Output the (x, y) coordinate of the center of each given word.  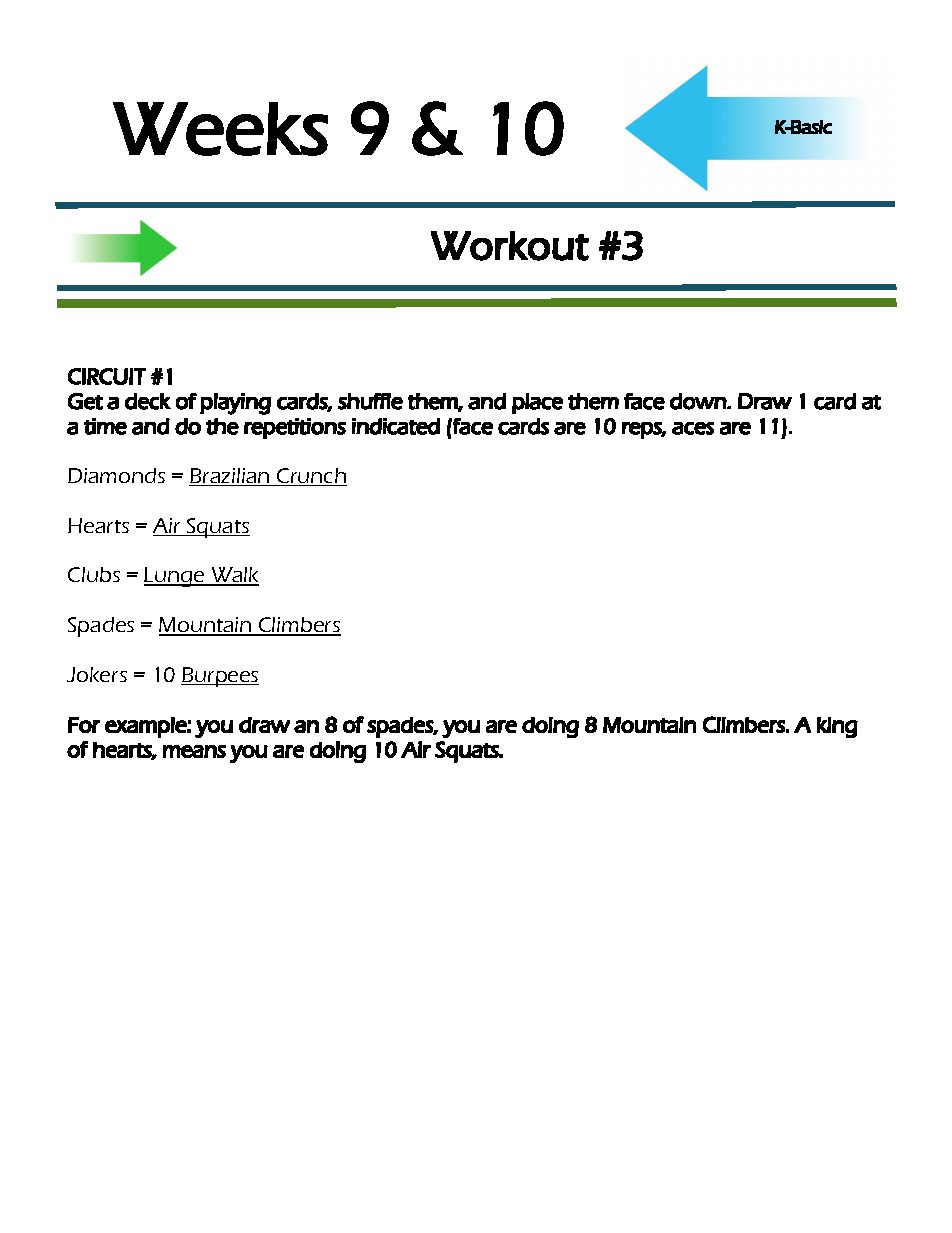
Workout (510, 246)
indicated (396, 426)
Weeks (220, 129)
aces (693, 428)
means (194, 751)
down (699, 401)
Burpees (220, 677)
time (105, 426)
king (837, 727)
